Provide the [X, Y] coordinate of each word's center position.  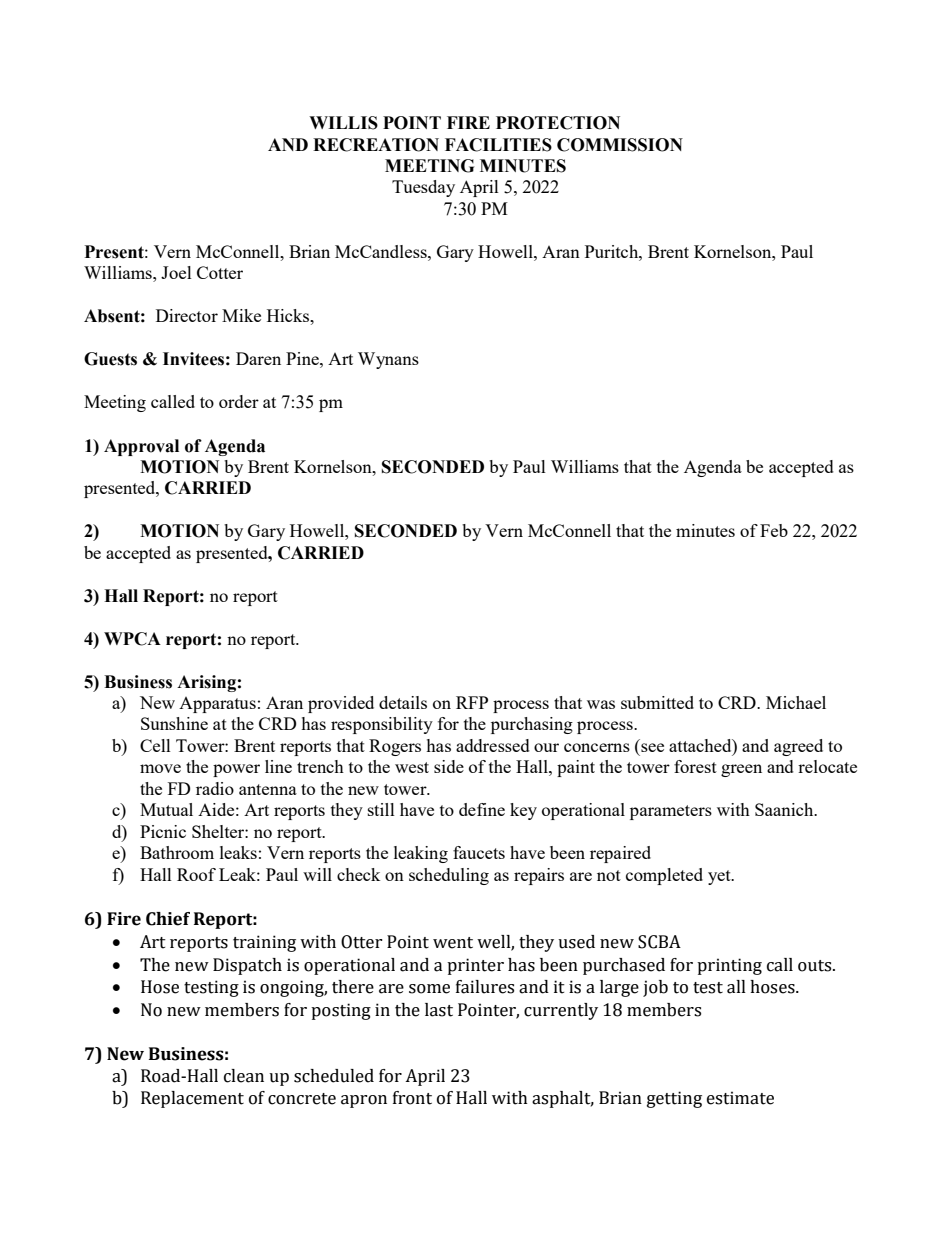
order [239, 401]
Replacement [192, 1099]
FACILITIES [498, 145]
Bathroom [177, 852]
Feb [774, 530]
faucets [479, 852]
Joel [176, 272]
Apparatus [217, 705]
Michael [796, 702]
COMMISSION [620, 145]
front [412, 1098]
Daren [258, 358]
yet [720, 877]
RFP [472, 702]
